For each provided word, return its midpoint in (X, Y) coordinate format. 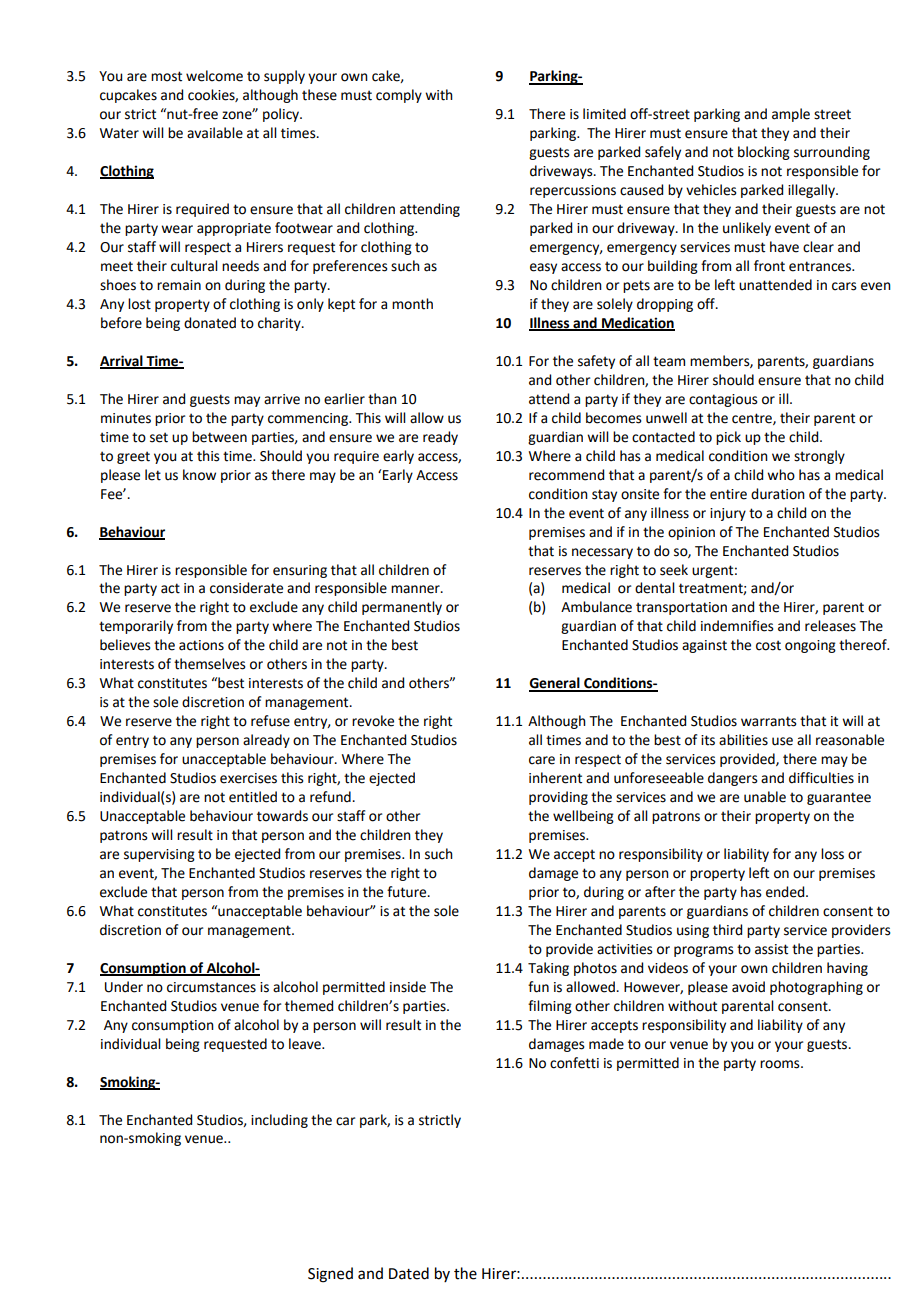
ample (791, 115)
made (606, 1044)
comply (399, 96)
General (555, 684)
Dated (409, 1273)
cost (768, 645)
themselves (210, 664)
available (215, 133)
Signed (330, 1275)
